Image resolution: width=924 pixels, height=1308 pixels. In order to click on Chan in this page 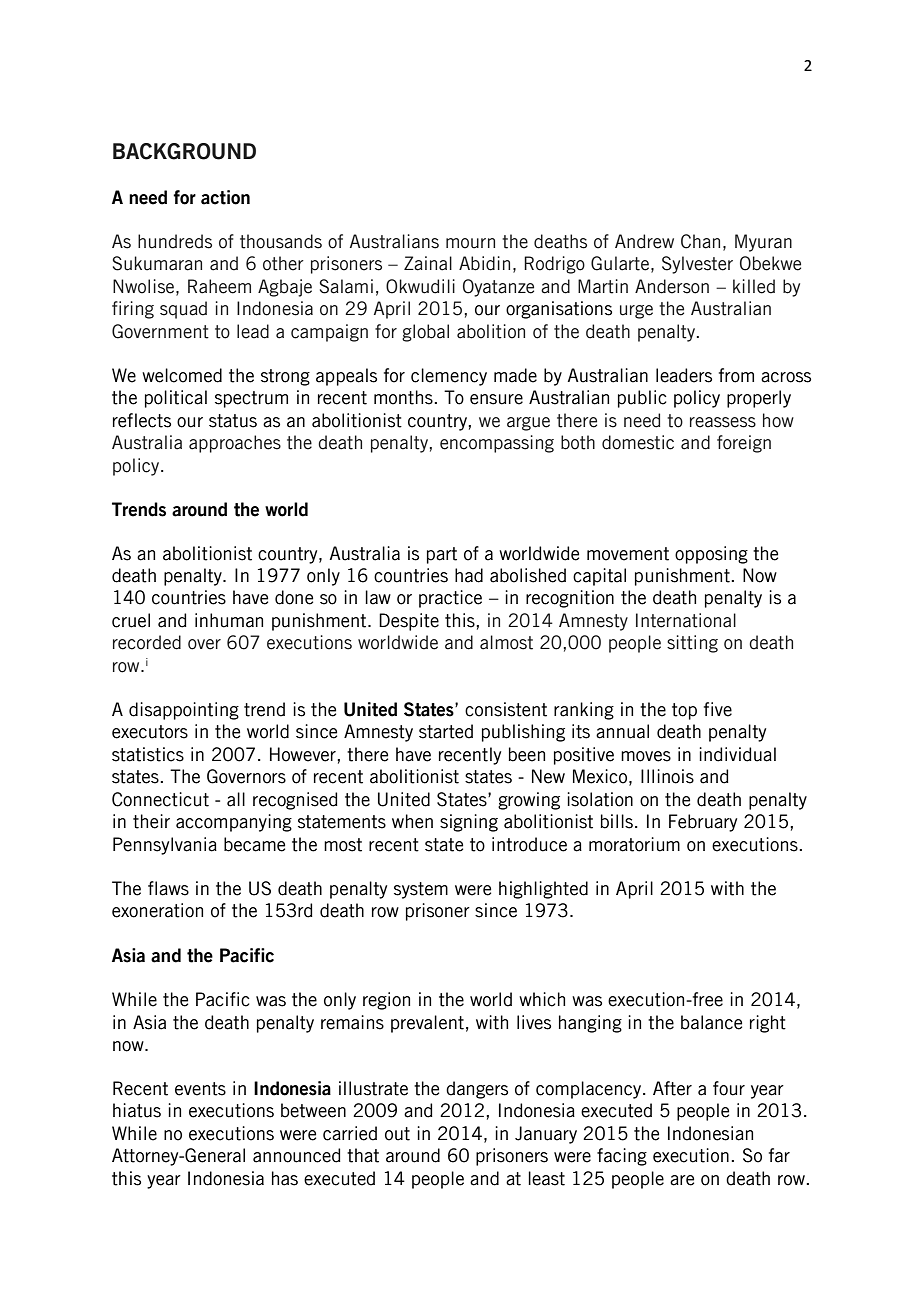, I will do `click(700, 241)`.
